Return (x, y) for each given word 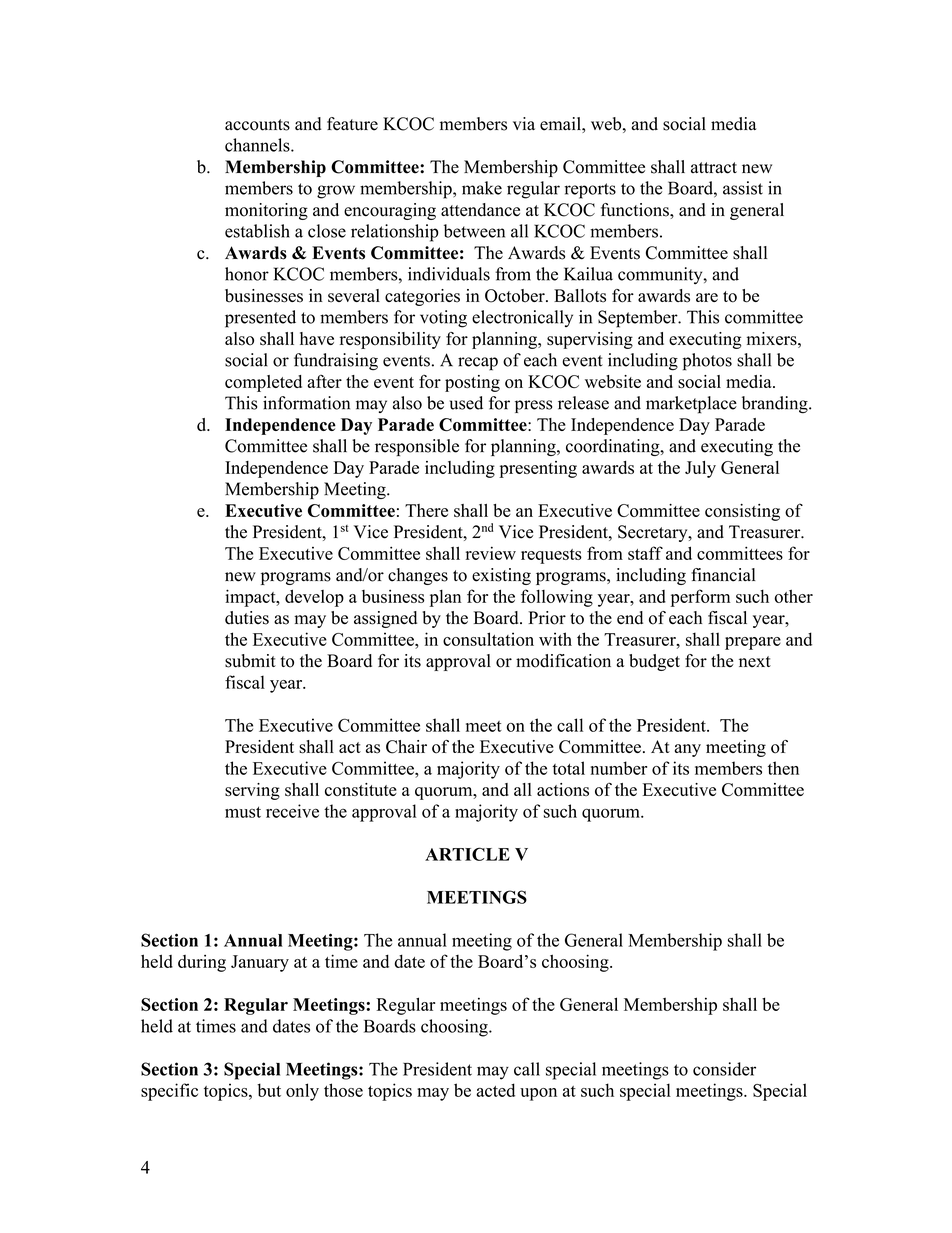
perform (700, 598)
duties (247, 618)
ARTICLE (467, 854)
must (243, 812)
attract (714, 168)
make (482, 188)
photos (707, 362)
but (269, 1090)
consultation (488, 639)
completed (263, 383)
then (783, 768)
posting (472, 383)
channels (258, 145)
